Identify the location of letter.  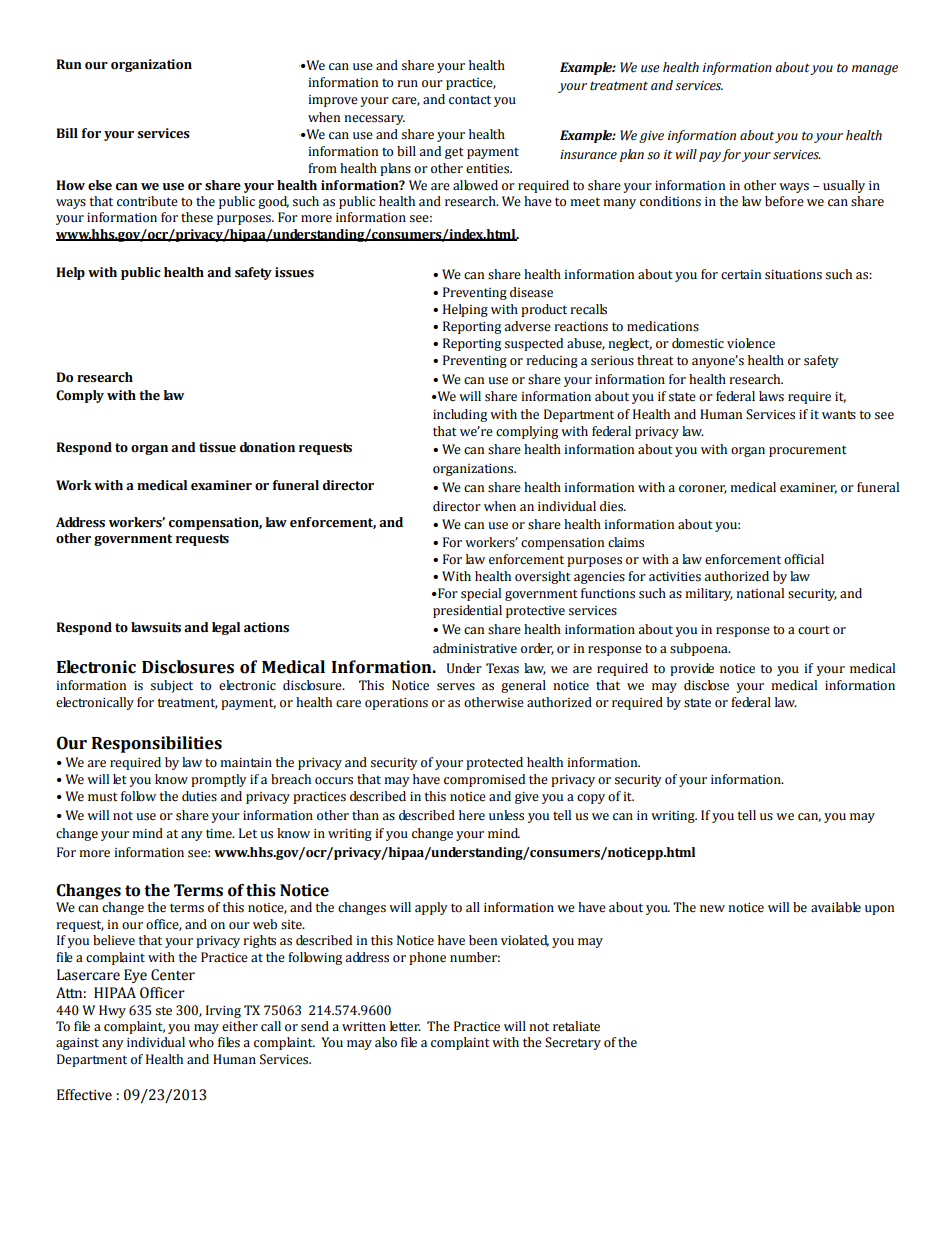
(405, 1026).
